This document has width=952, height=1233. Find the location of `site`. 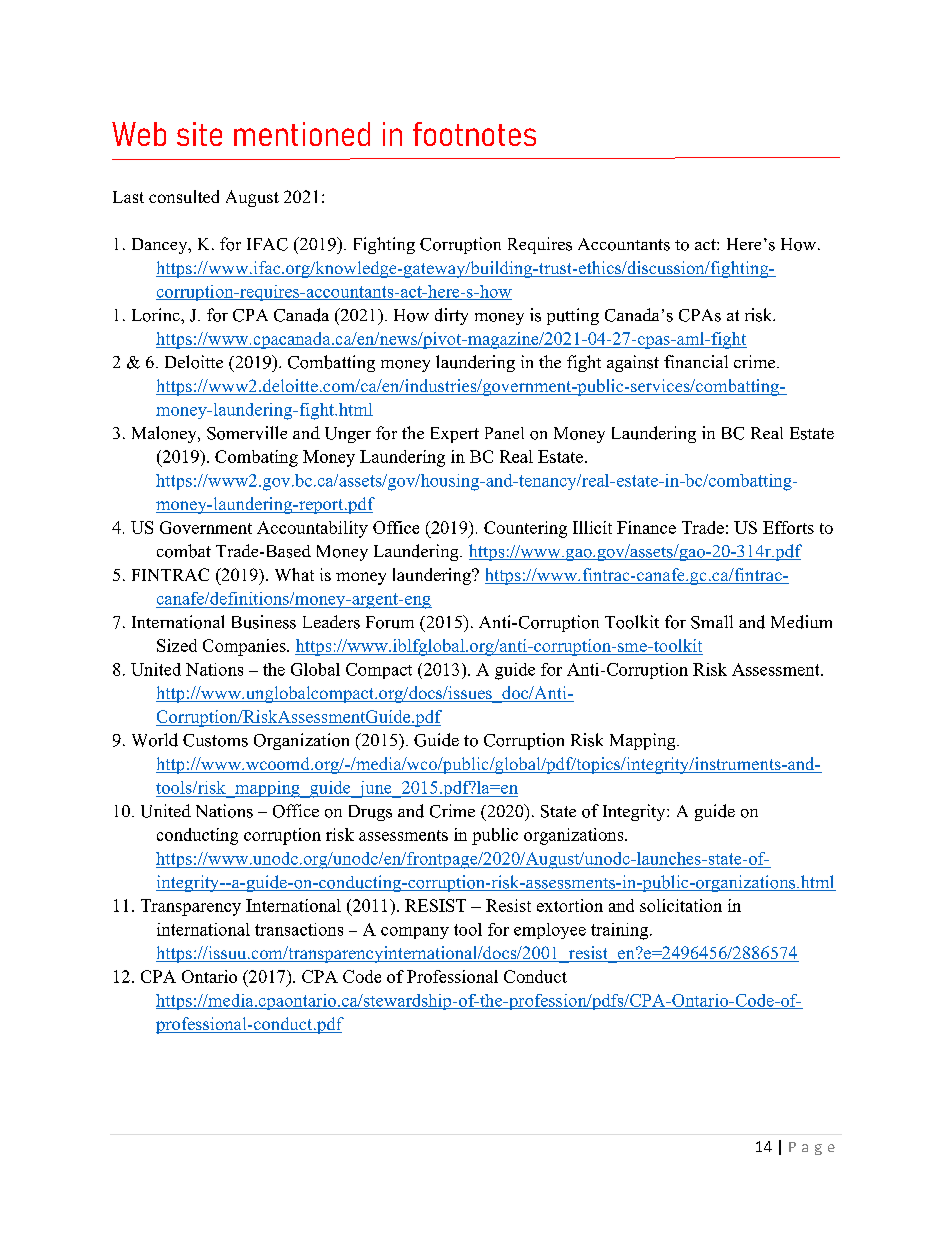

site is located at coordinates (199, 134).
